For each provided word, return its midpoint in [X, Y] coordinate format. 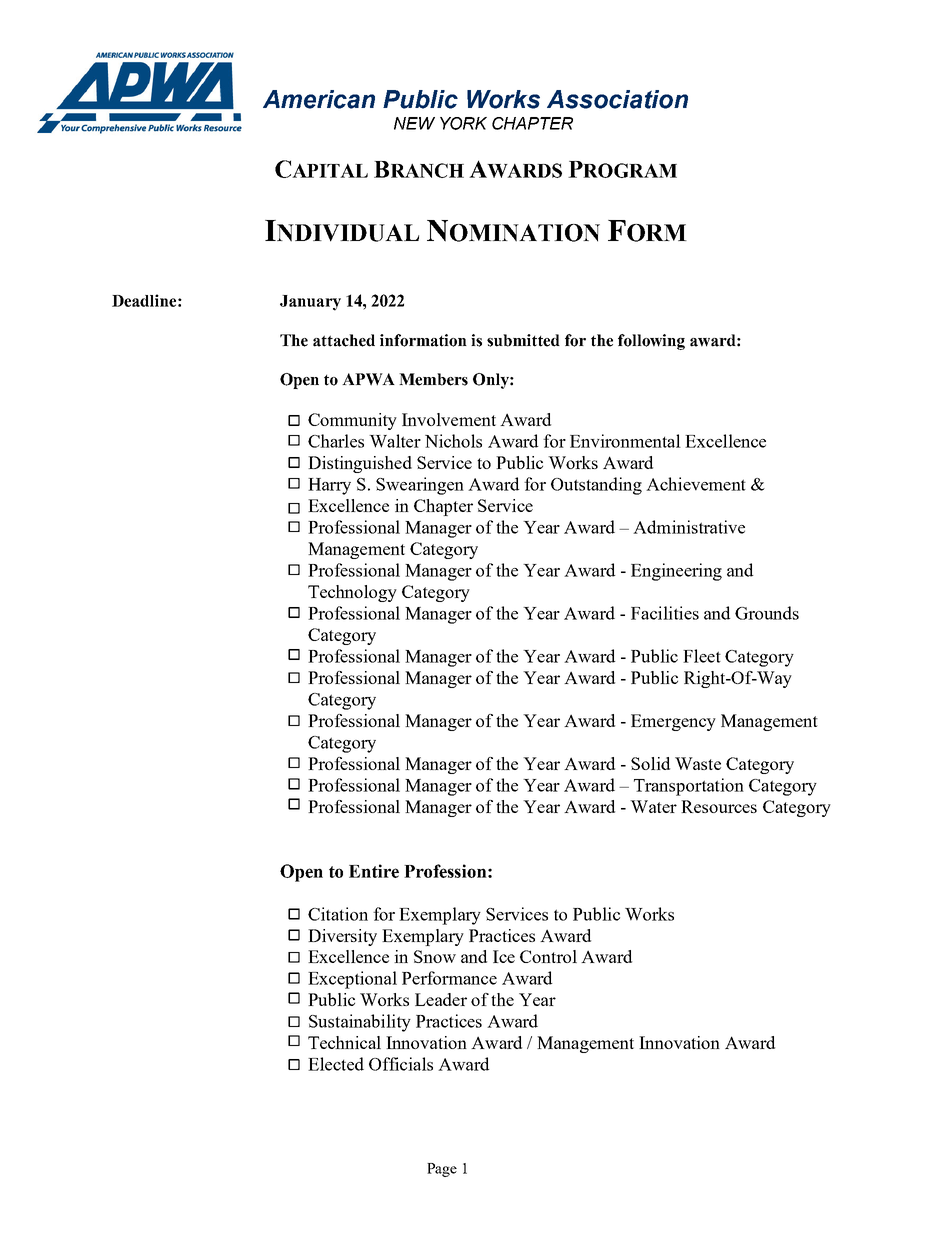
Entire [374, 871]
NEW [414, 123]
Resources [719, 806]
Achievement [696, 484]
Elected [336, 1064]
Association [617, 99]
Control [548, 956]
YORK [463, 123]
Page [442, 1170]
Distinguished [360, 464]
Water [653, 806]
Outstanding [596, 486]
